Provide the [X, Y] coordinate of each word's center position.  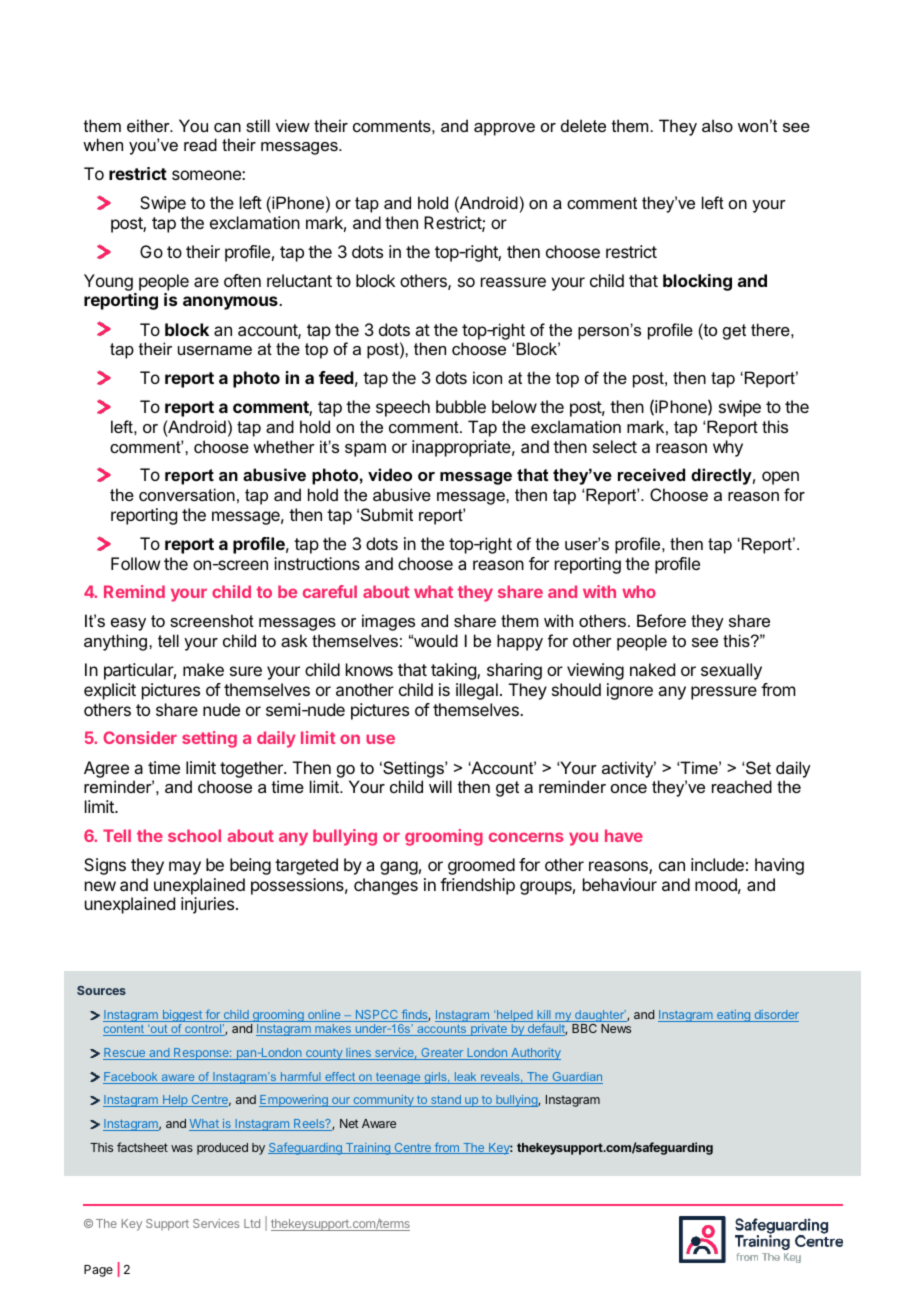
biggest [182, 1017]
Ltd [252, 1223]
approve [504, 129]
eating [733, 1016]
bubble [461, 406]
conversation [187, 494]
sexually [731, 671]
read [200, 144]
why [728, 448]
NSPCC [376, 1016]
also [717, 125]
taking [454, 671]
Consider [140, 737]
